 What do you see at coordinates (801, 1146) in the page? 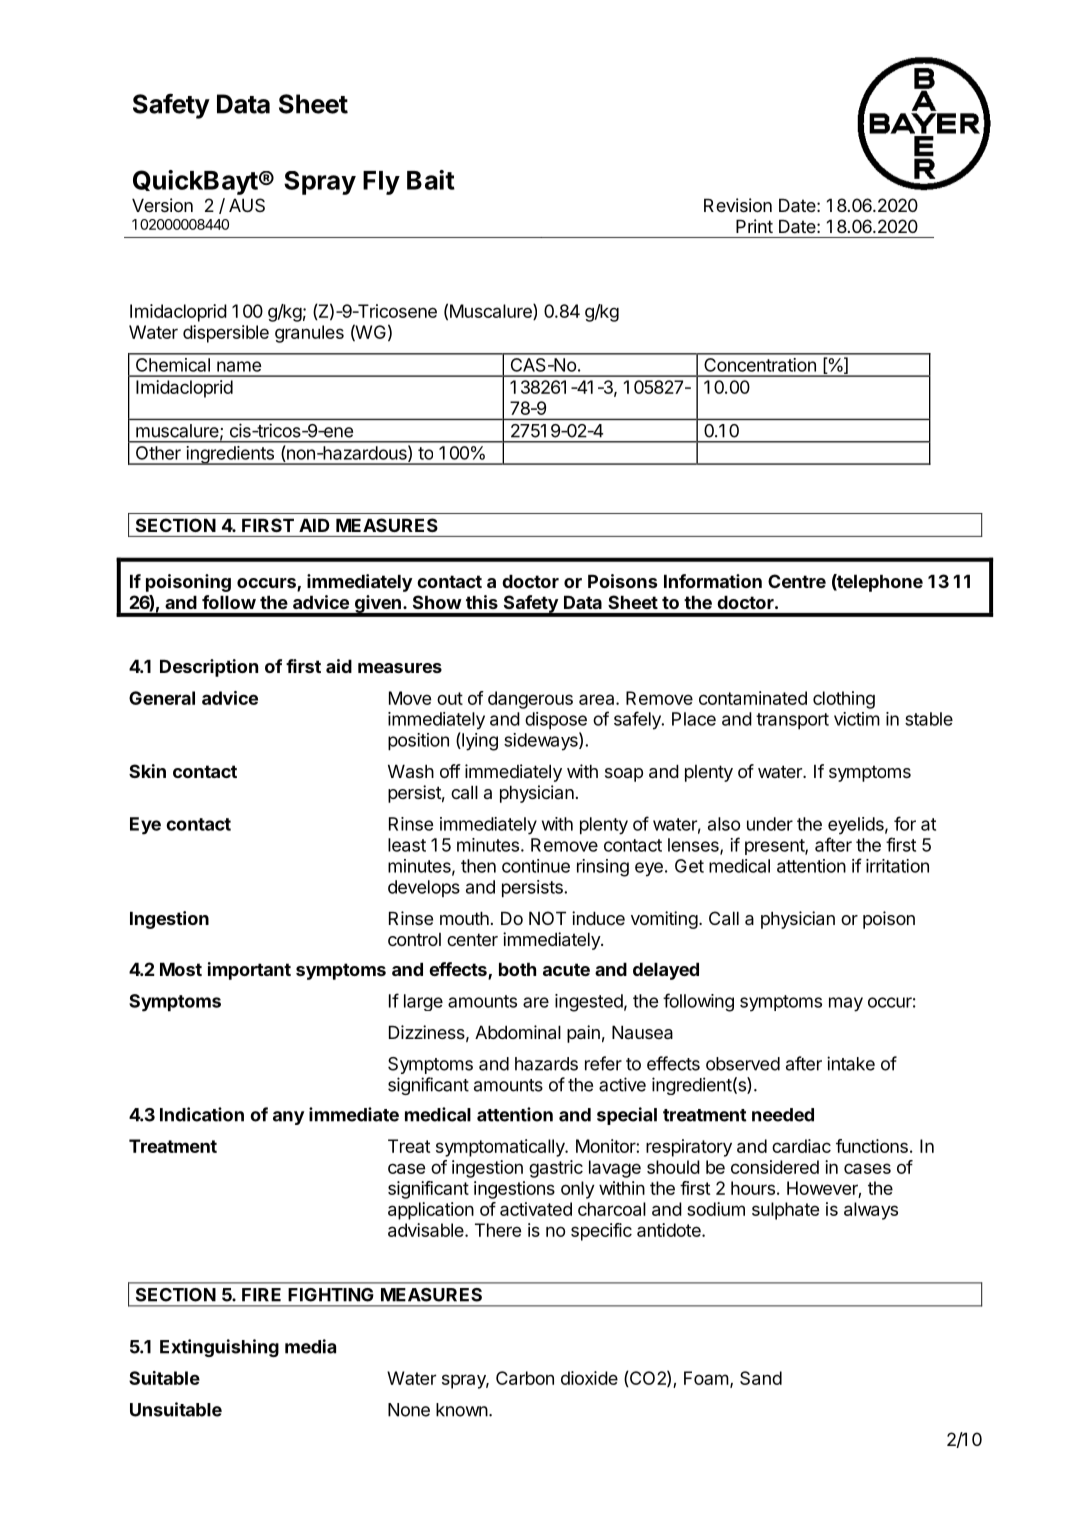
I see `cardiac` at bounding box center [801, 1146].
